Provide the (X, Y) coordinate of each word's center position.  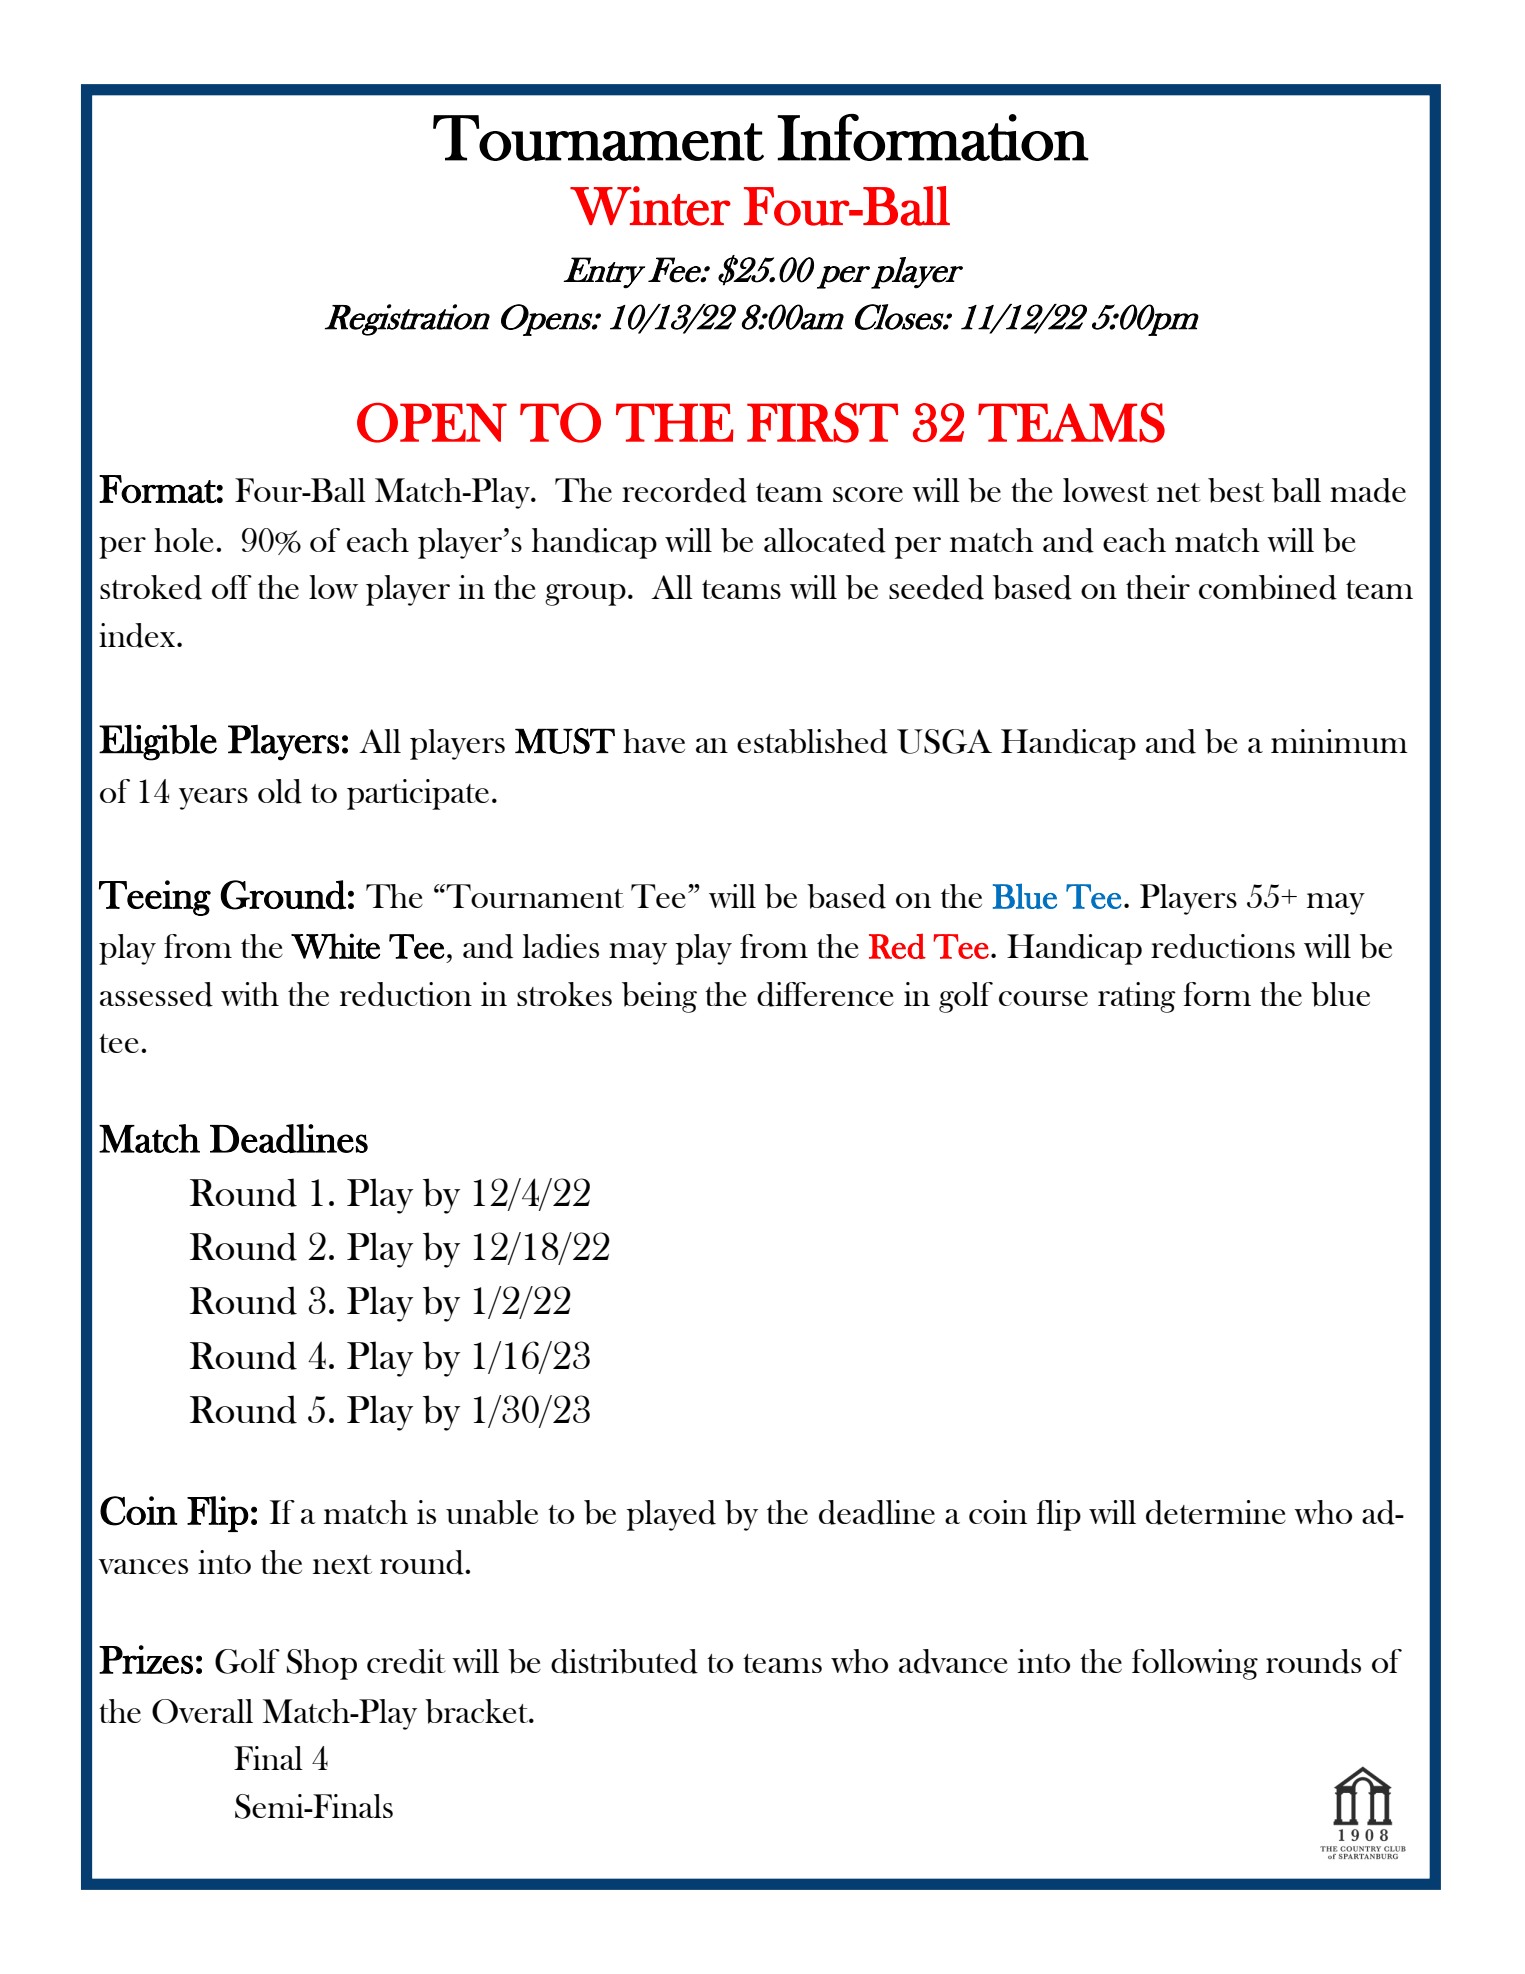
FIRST (822, 423)
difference (825, 994)
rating (1137, 997)
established (812, 741)
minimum (1339, 741)
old (280, 791)
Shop (322, 1664)
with (250, 994)
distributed (624, 1661)
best (1236, 490)
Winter (650, 206)
